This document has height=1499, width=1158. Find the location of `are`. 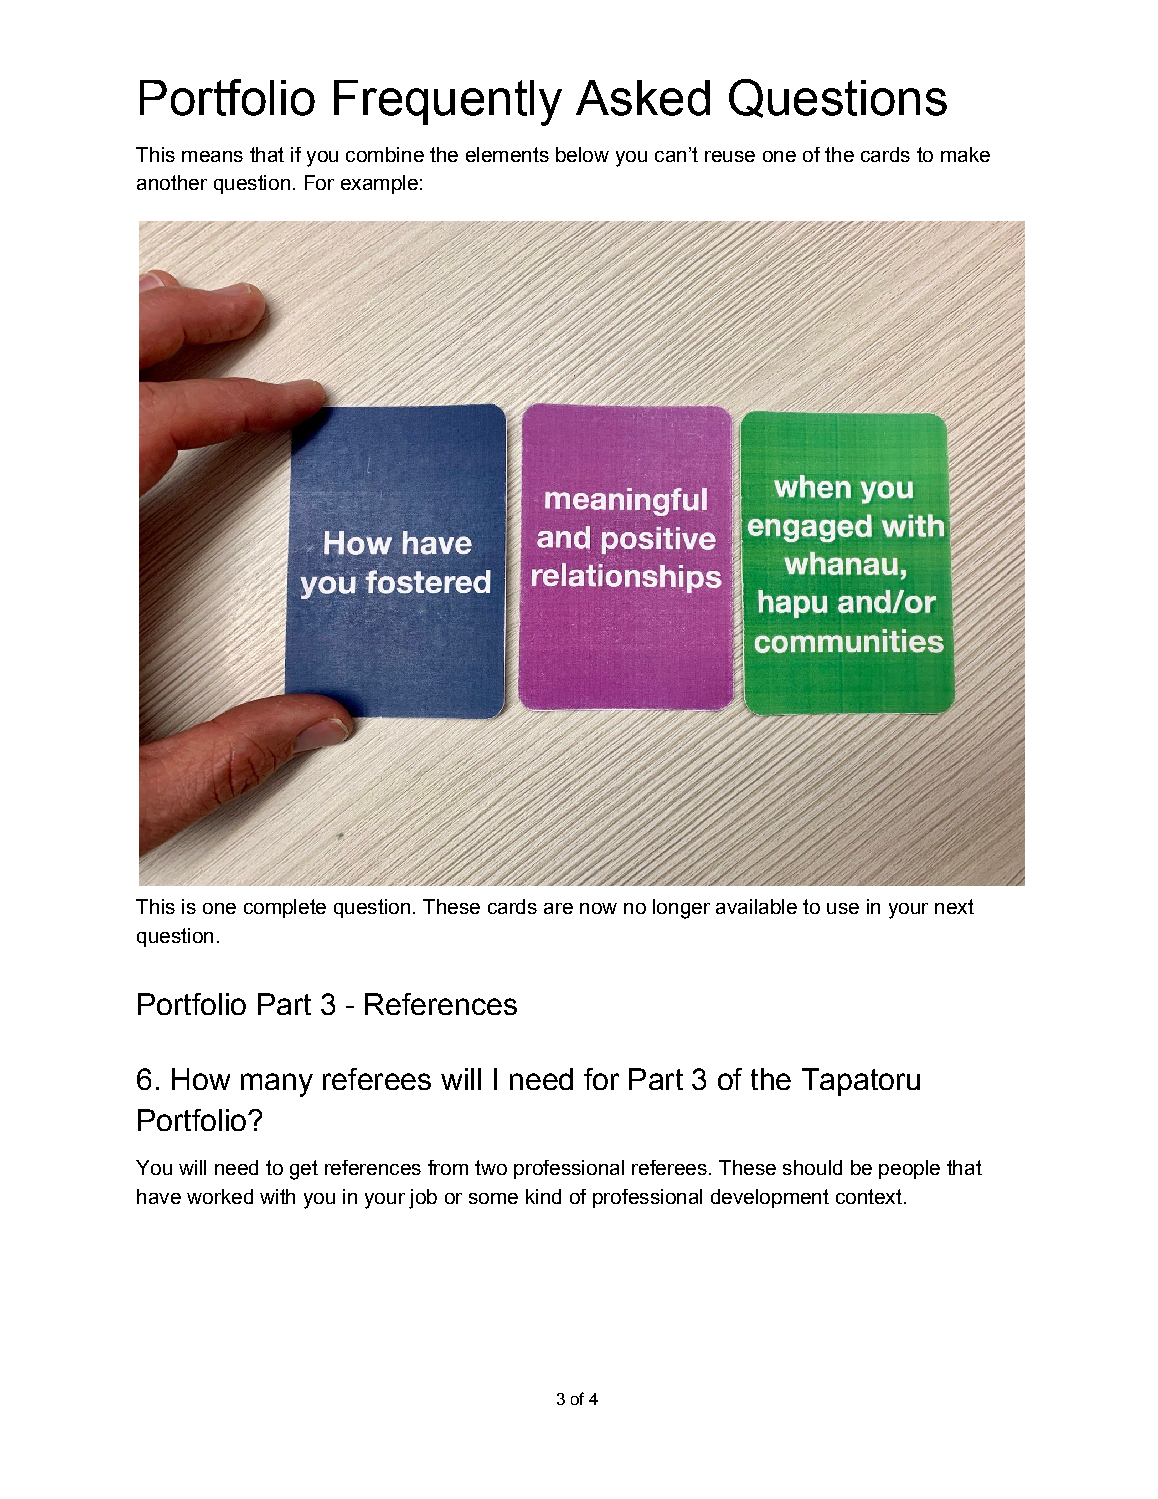

are is located at coordinates (558, 908).
